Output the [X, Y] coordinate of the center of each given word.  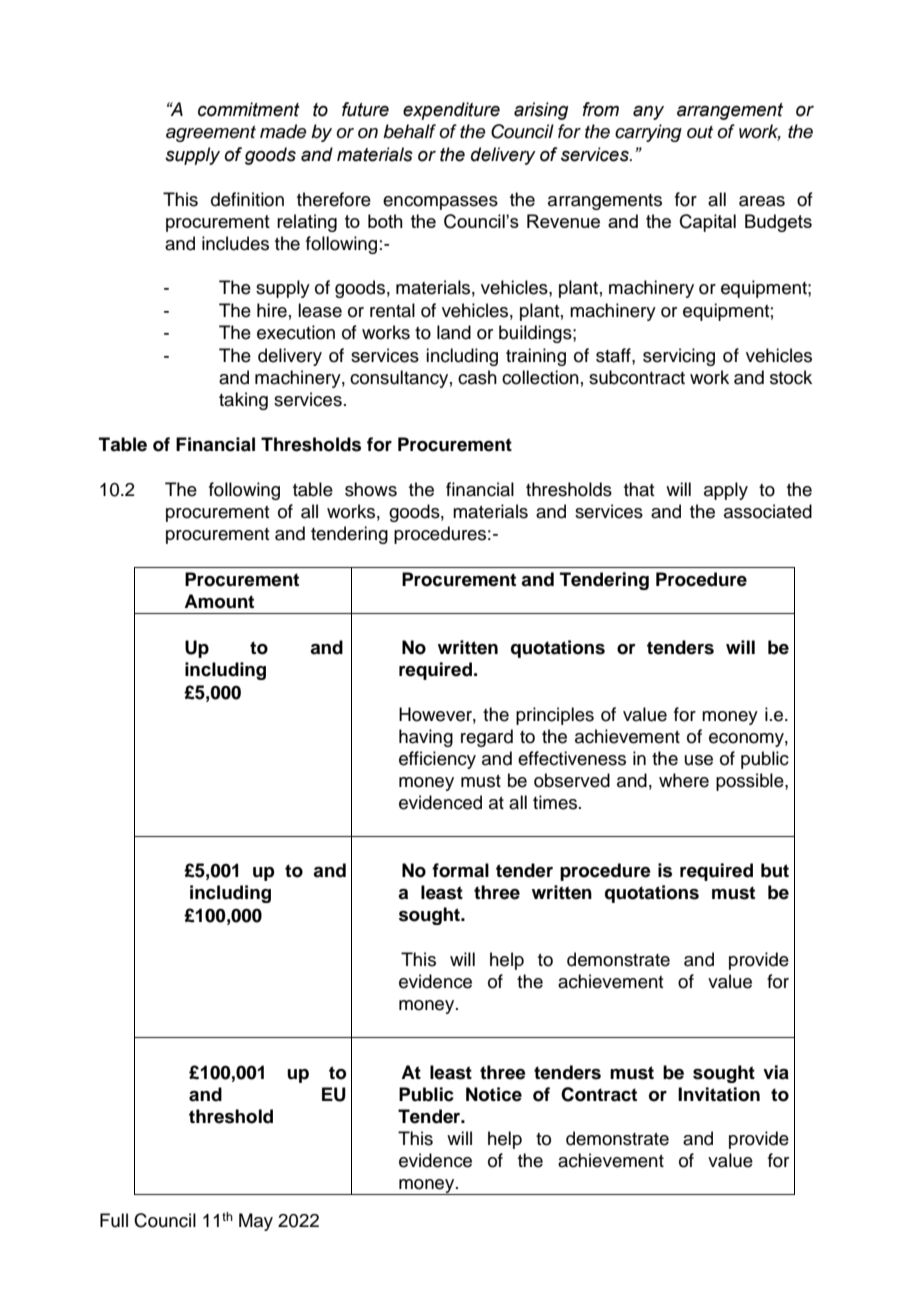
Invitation [719, 1094]
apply [726, 491]
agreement [211, 134]
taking [243, 401]
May [256, 1222]
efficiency [437, 760]
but [775, 870]
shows [371, 489]
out [700, 132]
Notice [494, 1094]
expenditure [451, 111]
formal [460, 870]
